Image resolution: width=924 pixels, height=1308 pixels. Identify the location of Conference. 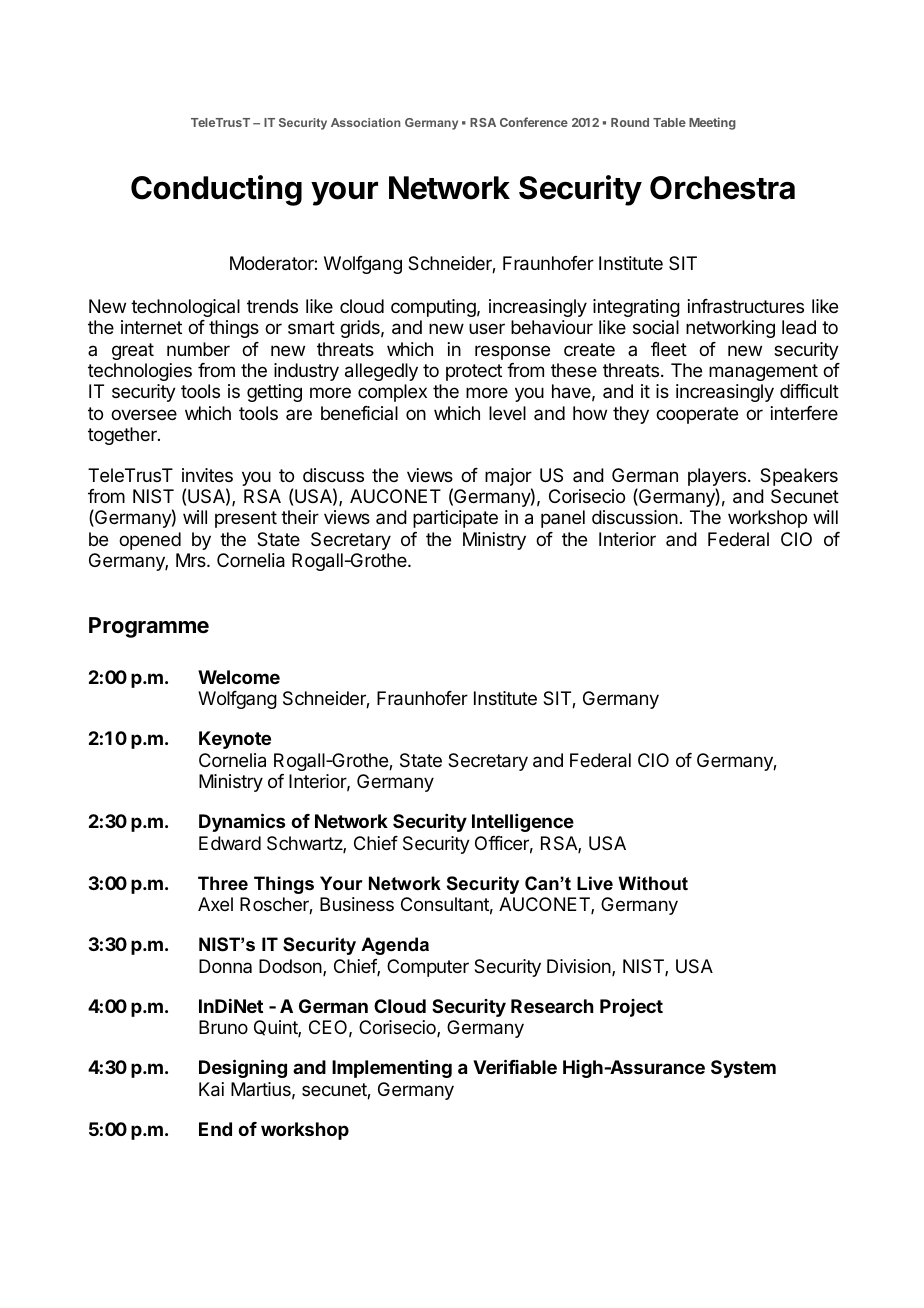
(534, 122).
